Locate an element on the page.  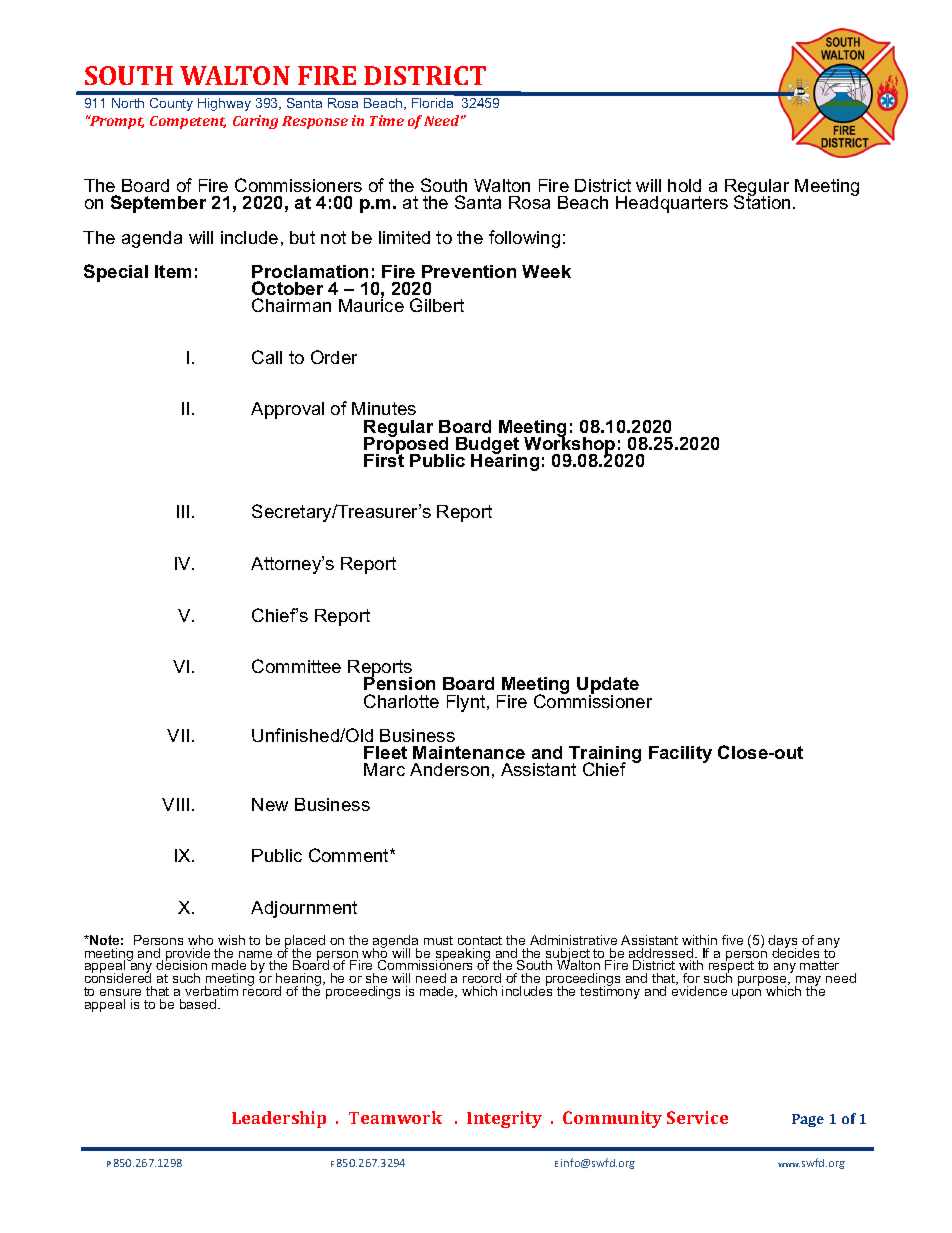
Committee is located at coordinates (296, 666).
